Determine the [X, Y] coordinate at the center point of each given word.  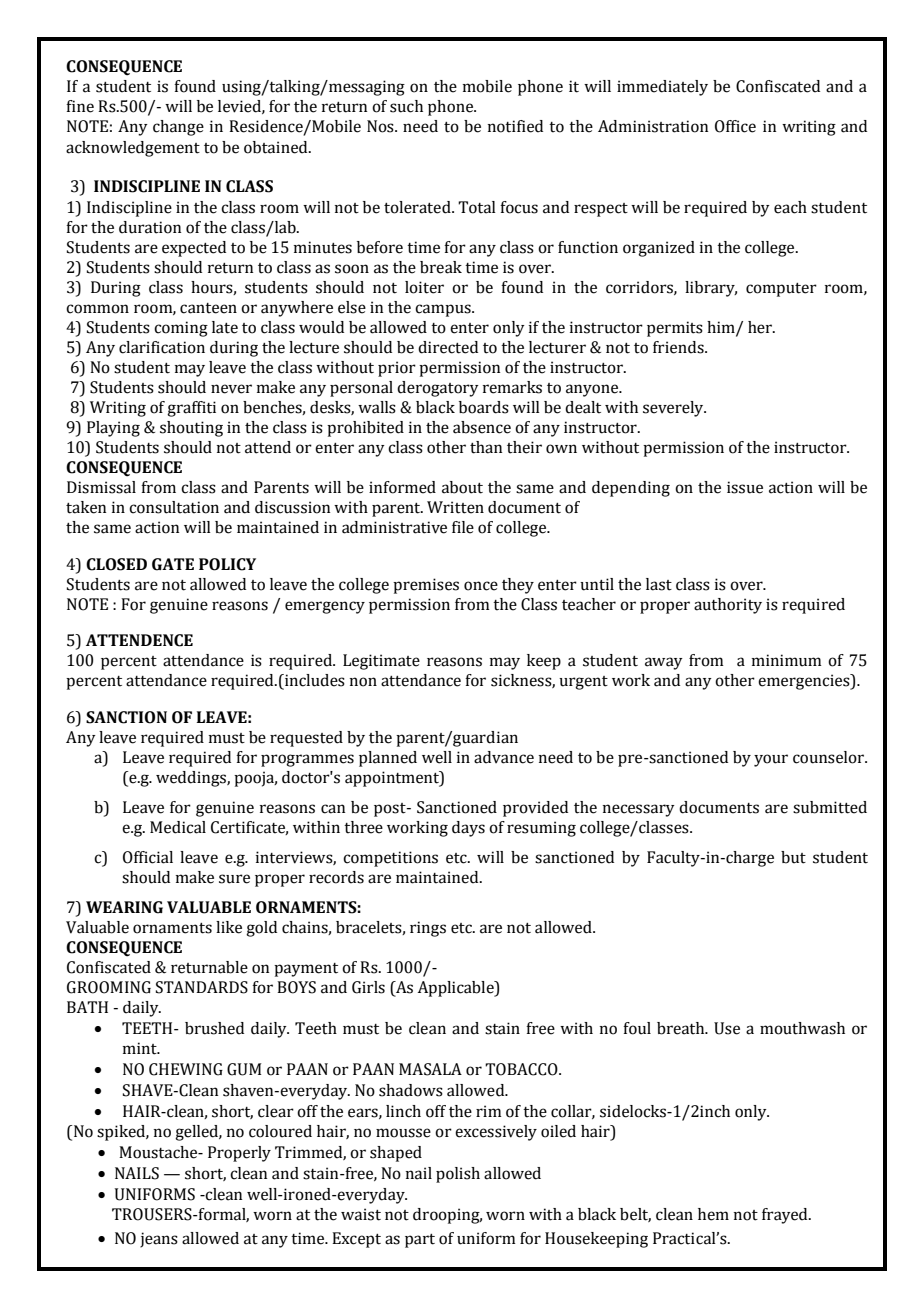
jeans [159, 1240]
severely [674, 409]
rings [428, 929]
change [178, 128]
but [793, 857]
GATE [173, 564]
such [406, 106]
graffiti [191, 409]
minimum [787, 660]
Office [735, 126]
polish [458, 1175]
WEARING [124, 907]
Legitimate [381, 662]
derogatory [438, 389]
